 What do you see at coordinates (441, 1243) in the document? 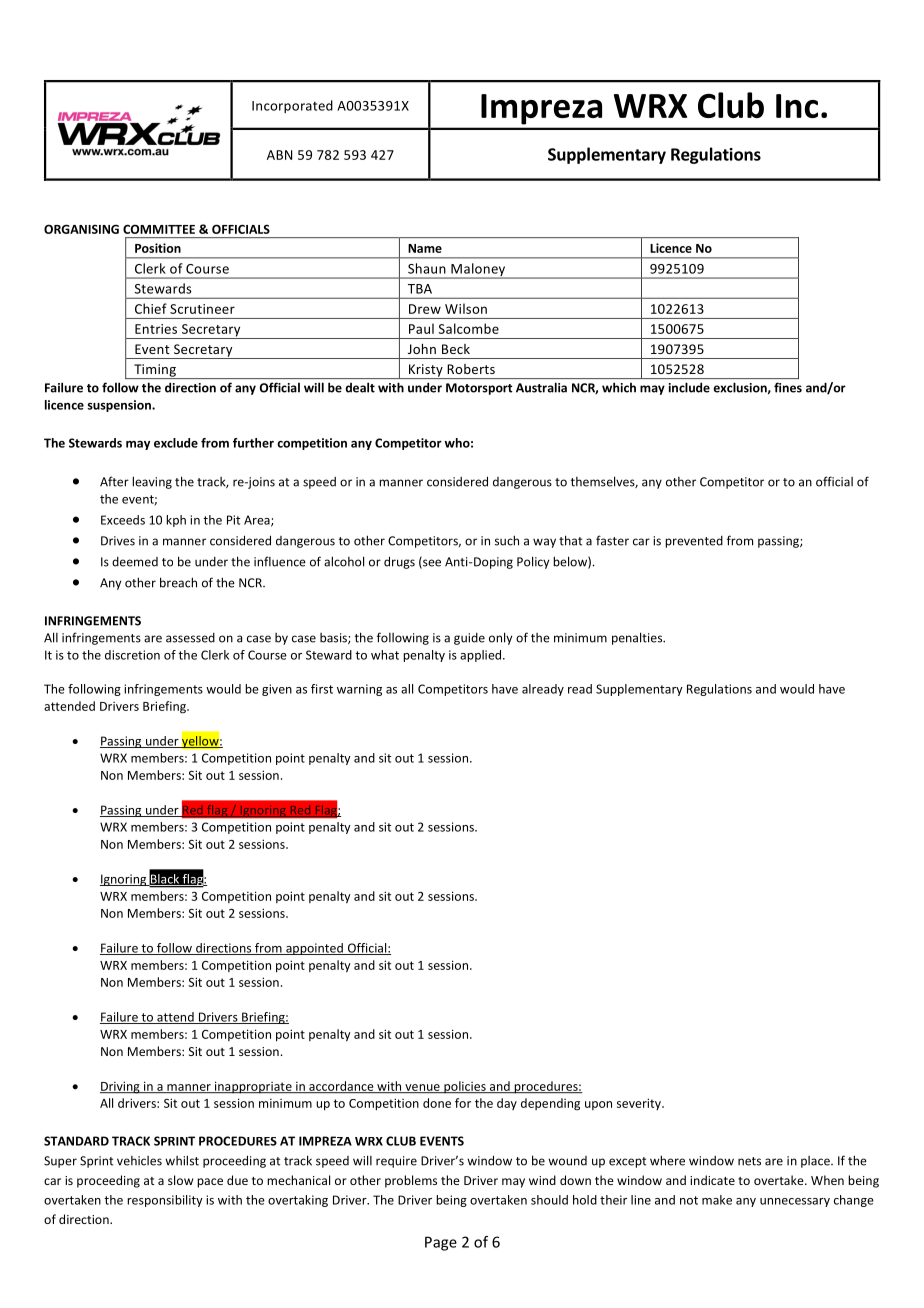
I see `Page` at bounding box center [441, 1243].
